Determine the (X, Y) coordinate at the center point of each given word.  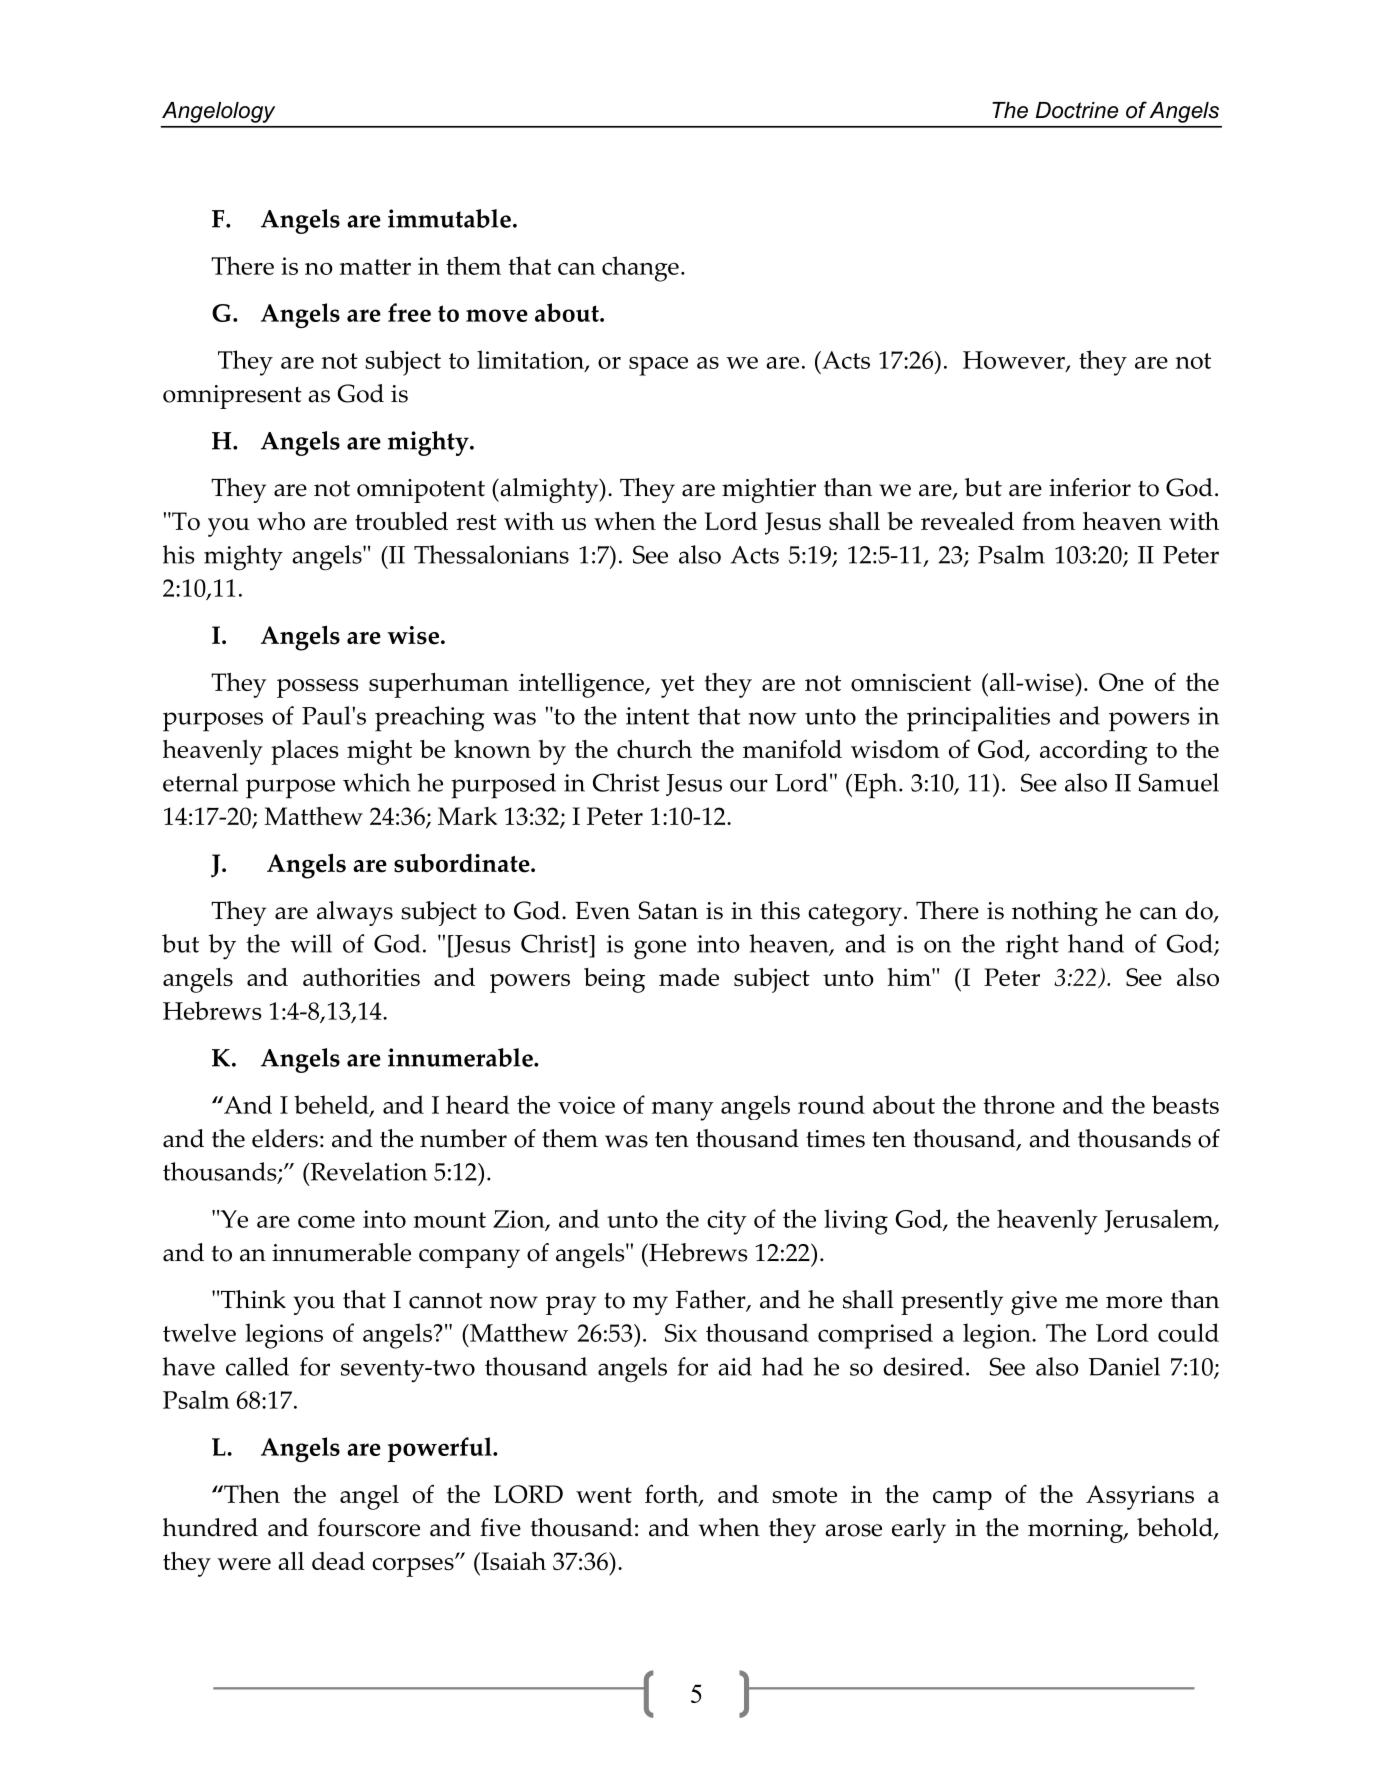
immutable (449, 218)
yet (678, 686)
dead (338, 1561)
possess (317, 688)
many (683, 1111)
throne (1019, 1104)
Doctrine (1077, 110)
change (640, 269)
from (1048, 521)
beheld (332, 1106)
